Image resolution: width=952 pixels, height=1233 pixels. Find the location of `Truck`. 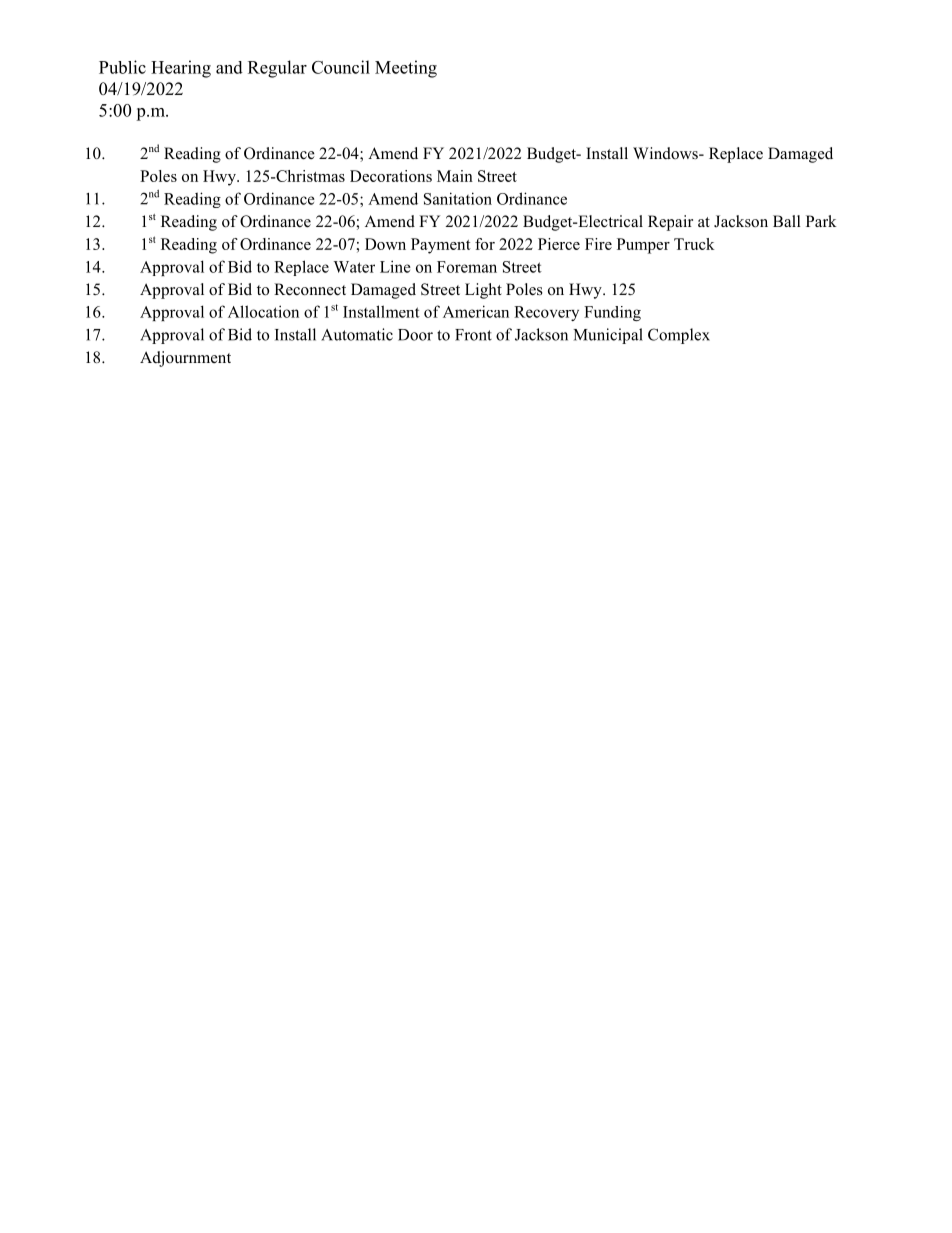

Truck is located at coordinates (694, 244).
